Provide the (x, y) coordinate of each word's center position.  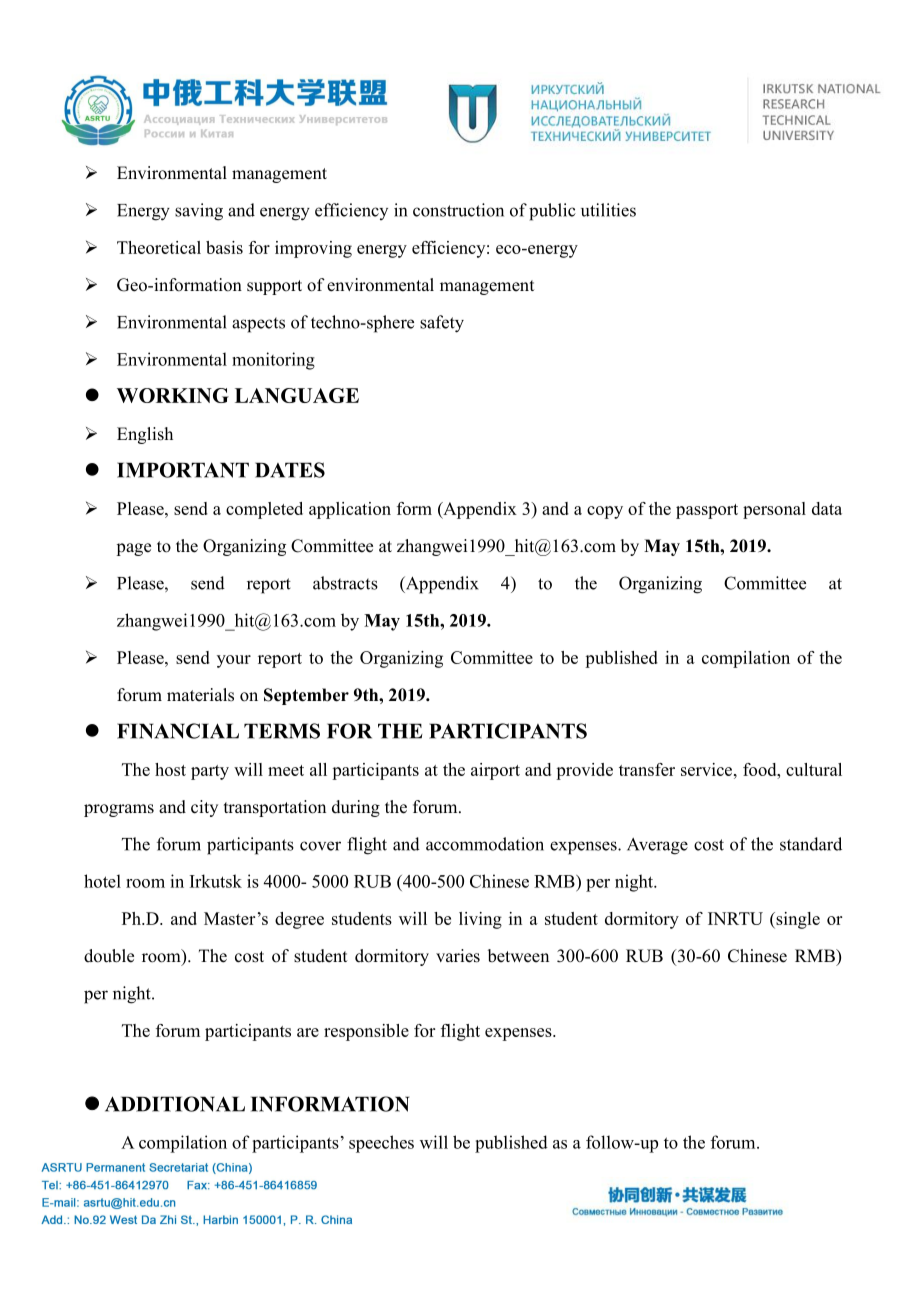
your (234, 661)
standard (811, 844)
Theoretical (159, 247)
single (797, 920)
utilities (608, 210)
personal (774, 510)
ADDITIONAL (175, 1104)
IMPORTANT (183, 470)
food (761, 769)
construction (458, 210)
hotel (102, 881)
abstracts (345, 583)
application (350, 510)
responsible (366, 1032)
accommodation (485, 844)
